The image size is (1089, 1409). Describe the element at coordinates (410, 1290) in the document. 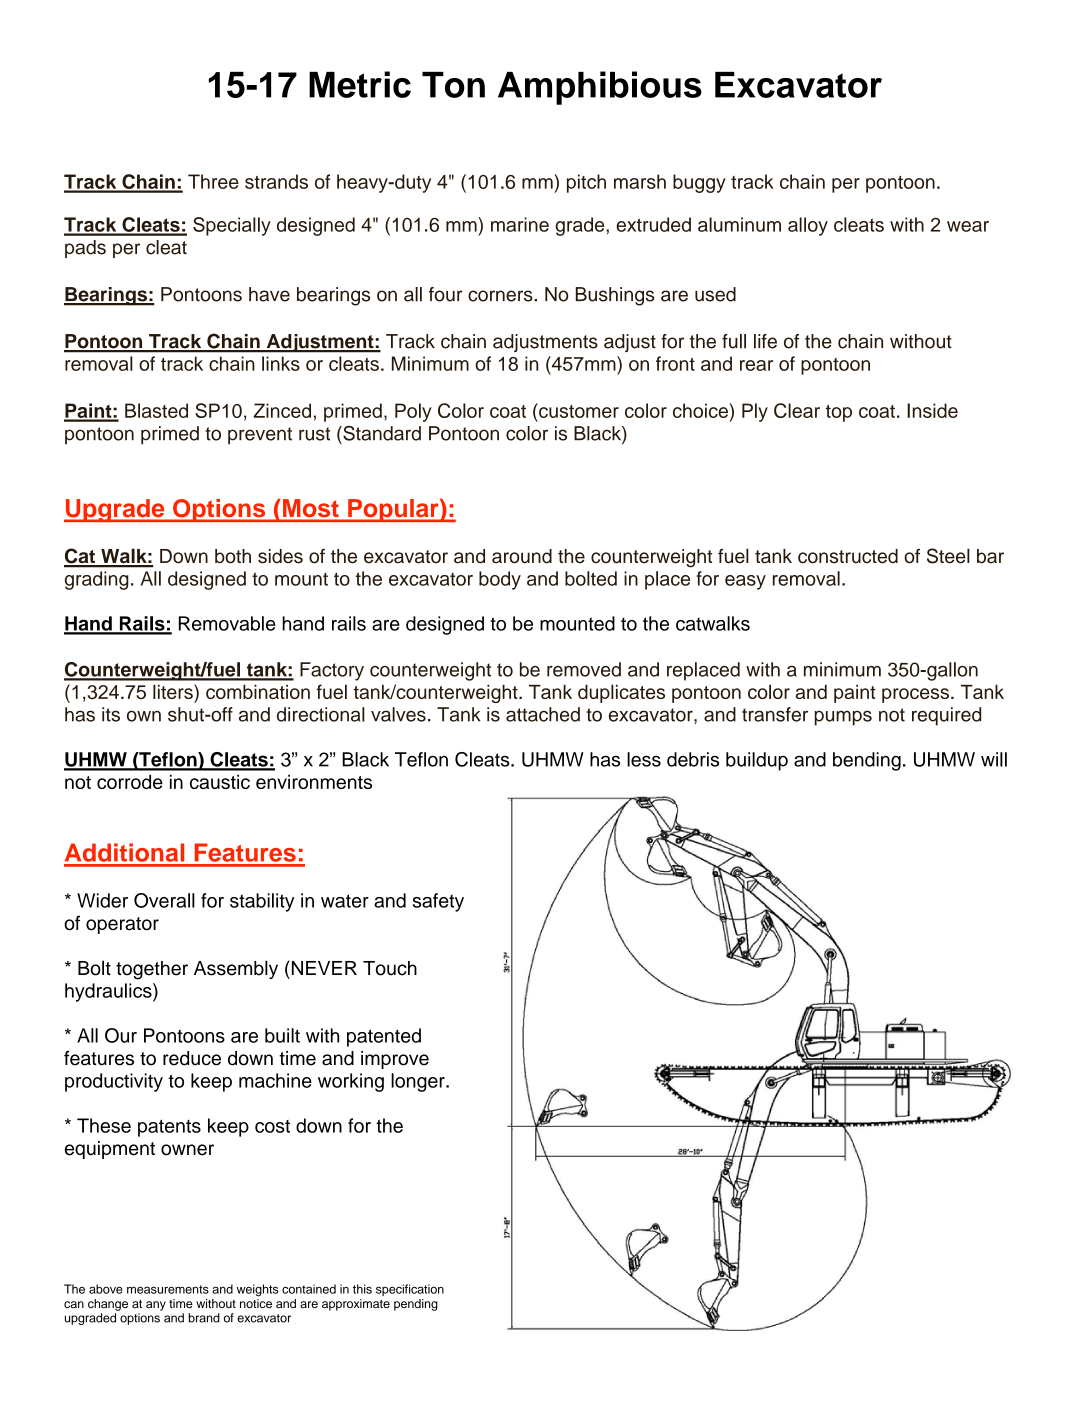

I see `specification` at that location.
